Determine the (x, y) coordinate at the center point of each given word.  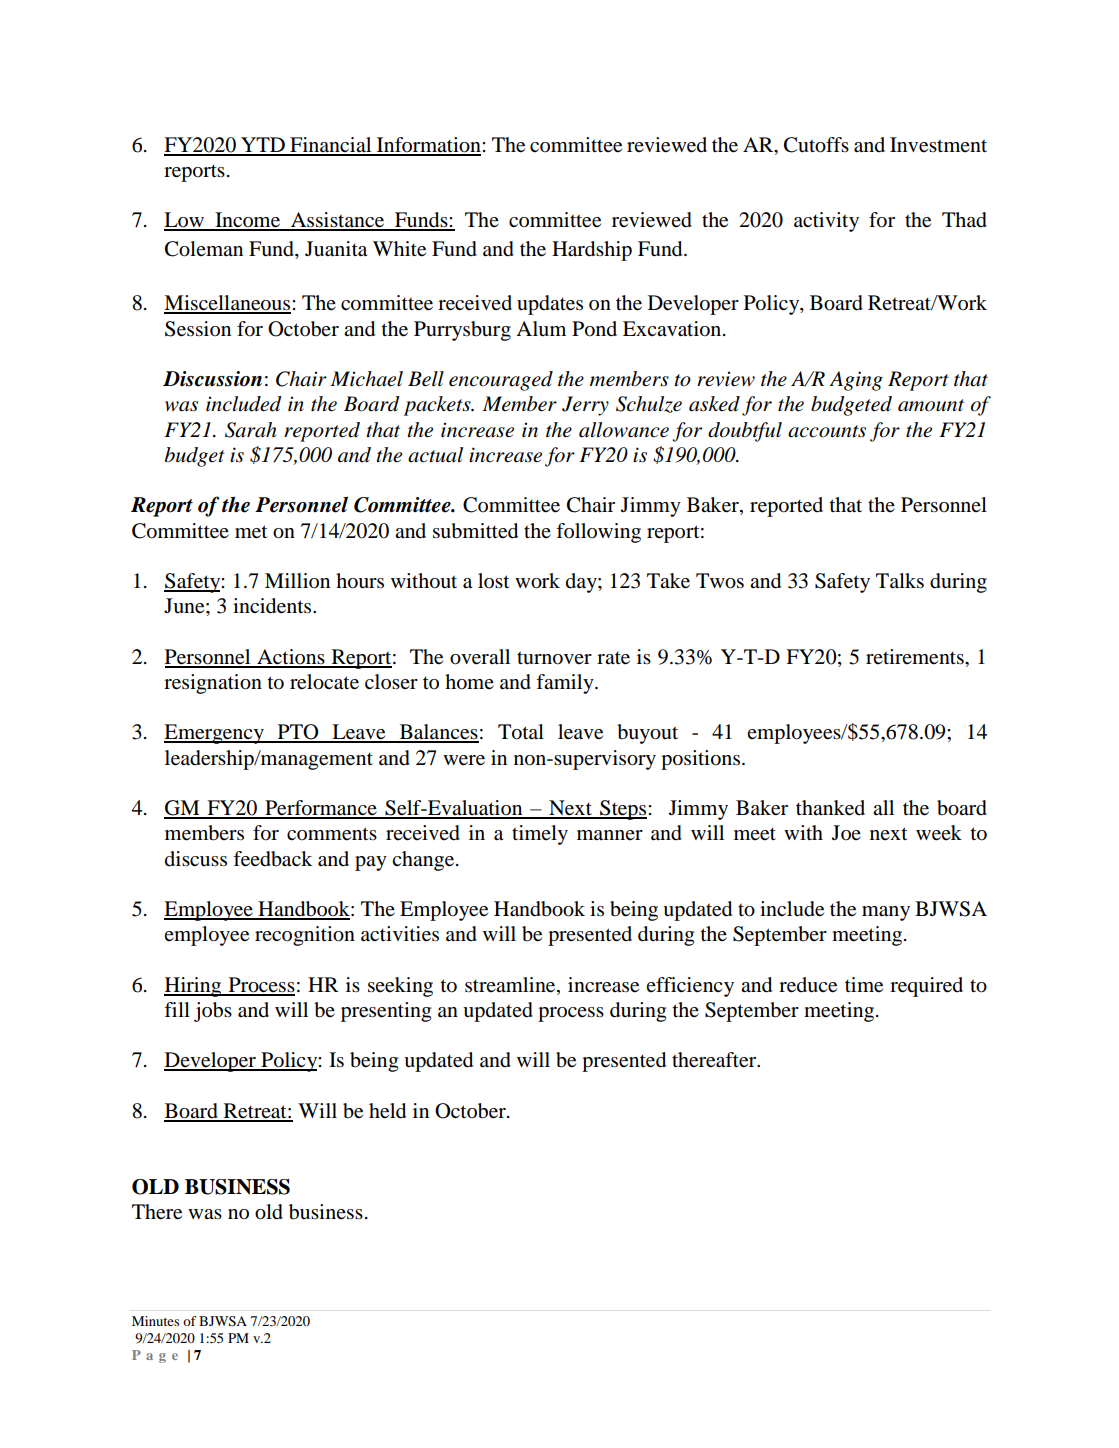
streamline (511, 985)
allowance (624, 430)
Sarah (250, 430)
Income (248, 221)
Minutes (155, 1321)
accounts (827, 431)
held (387, 1111)
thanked (830, 808)
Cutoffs (816, 145)
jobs (213, 1012)
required (926, 987)
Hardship (592, 251)
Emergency (215, 734)
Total (521, 732)
